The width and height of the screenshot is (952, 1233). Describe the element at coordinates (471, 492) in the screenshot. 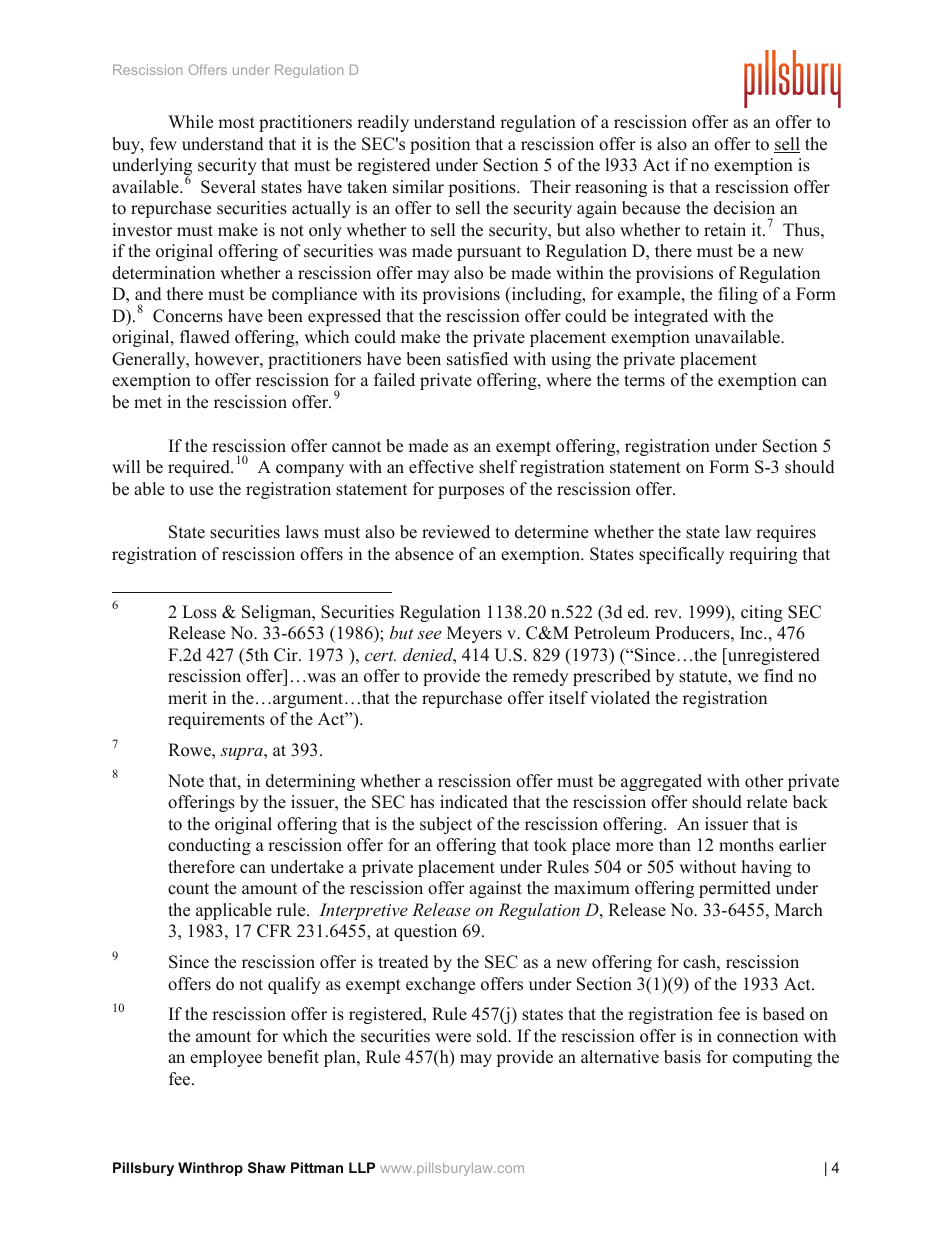

I see `purposes` at that location.
